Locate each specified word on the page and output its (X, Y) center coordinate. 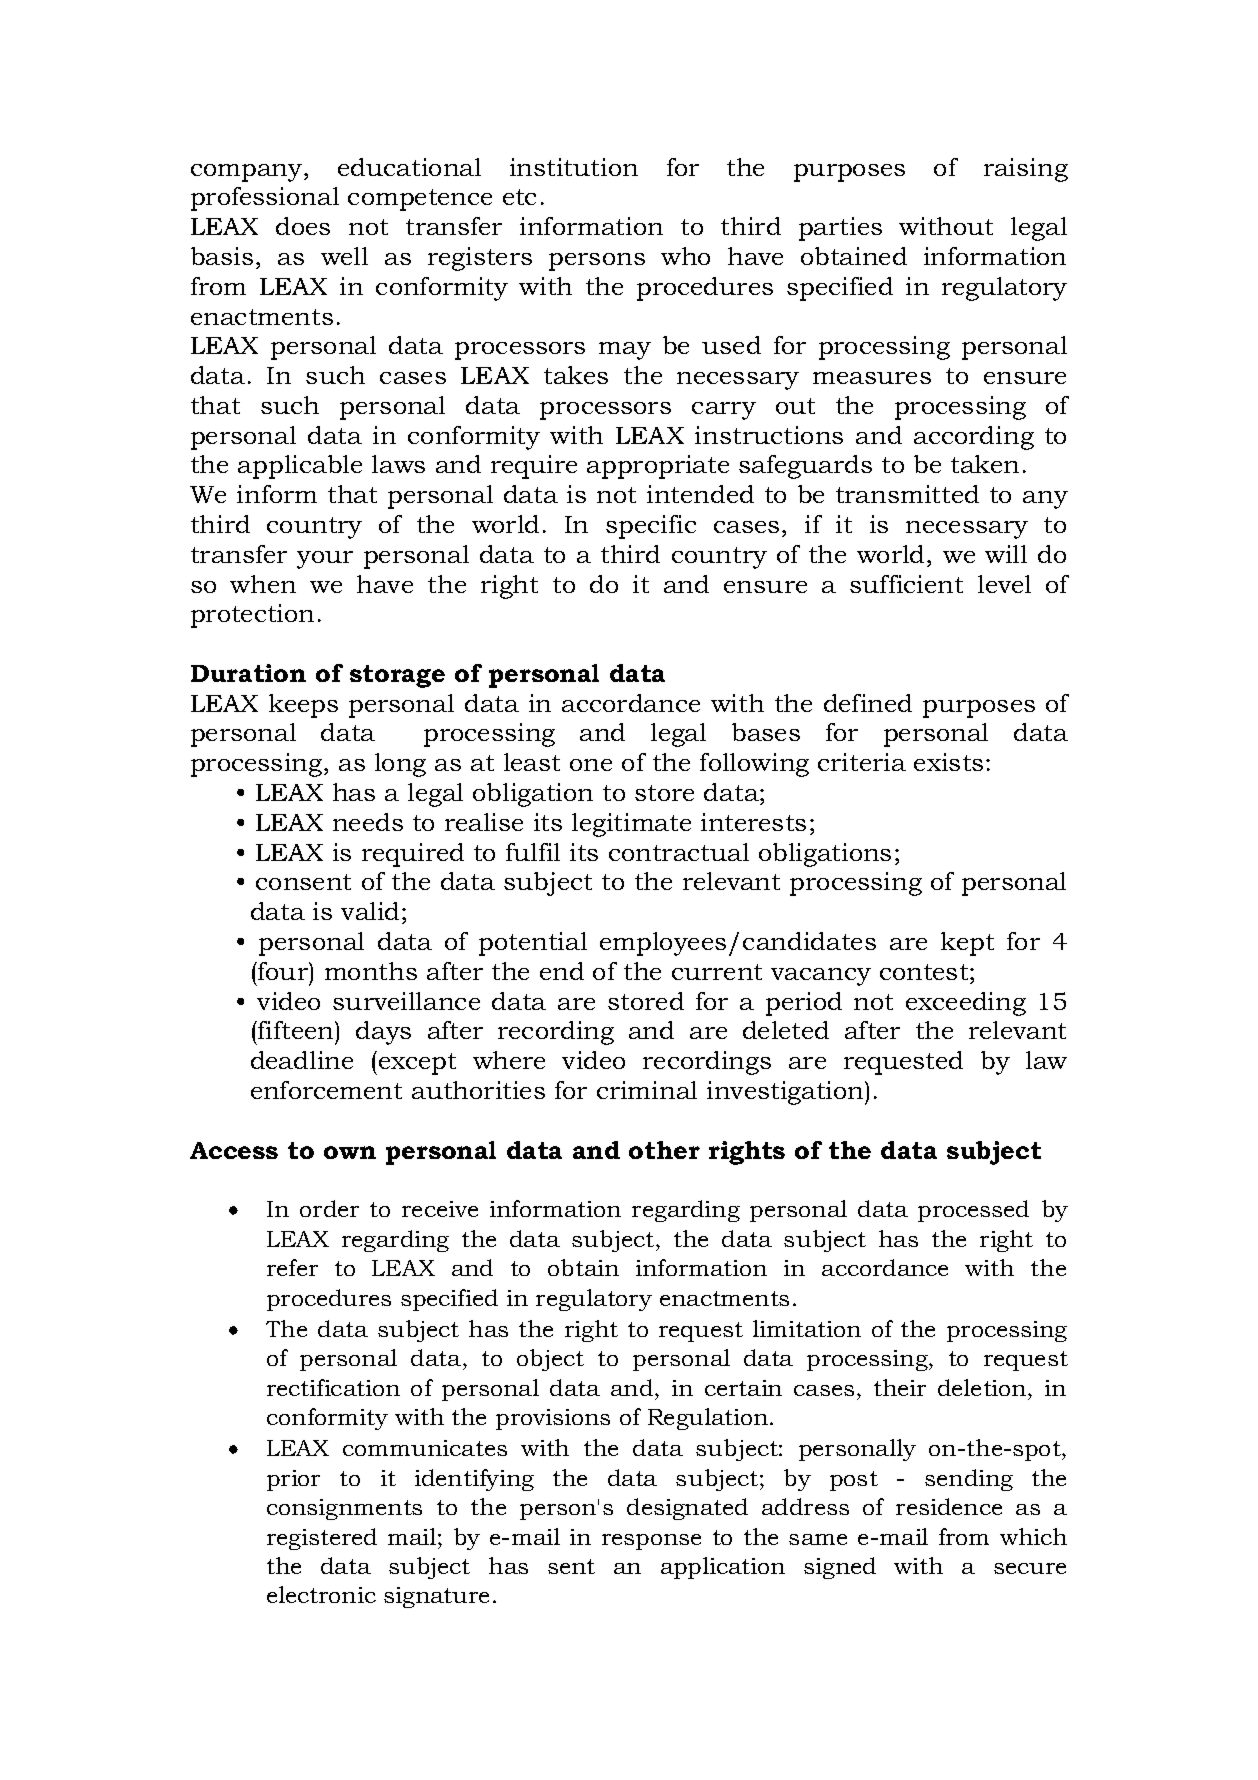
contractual (679, 852)
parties (840, 229)
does (303, 226)
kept (967, 944)
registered (322, 1539)
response (651, 1542)
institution (574, 167)
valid (370, 911)
